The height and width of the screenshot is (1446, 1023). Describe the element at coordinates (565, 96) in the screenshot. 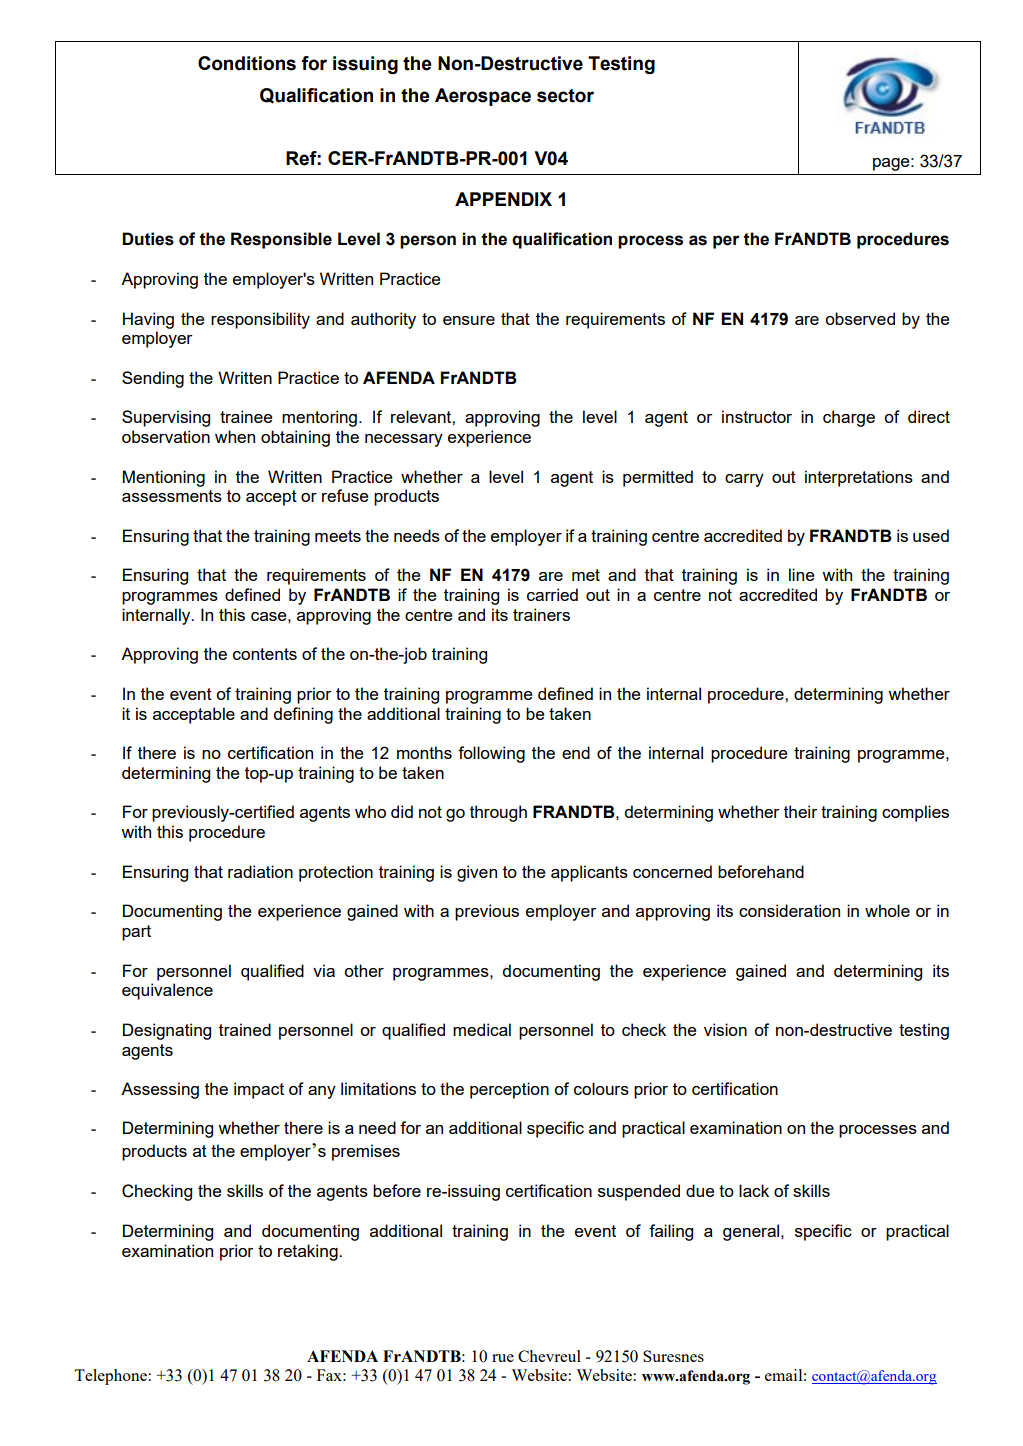

I see `sector` at that location.
